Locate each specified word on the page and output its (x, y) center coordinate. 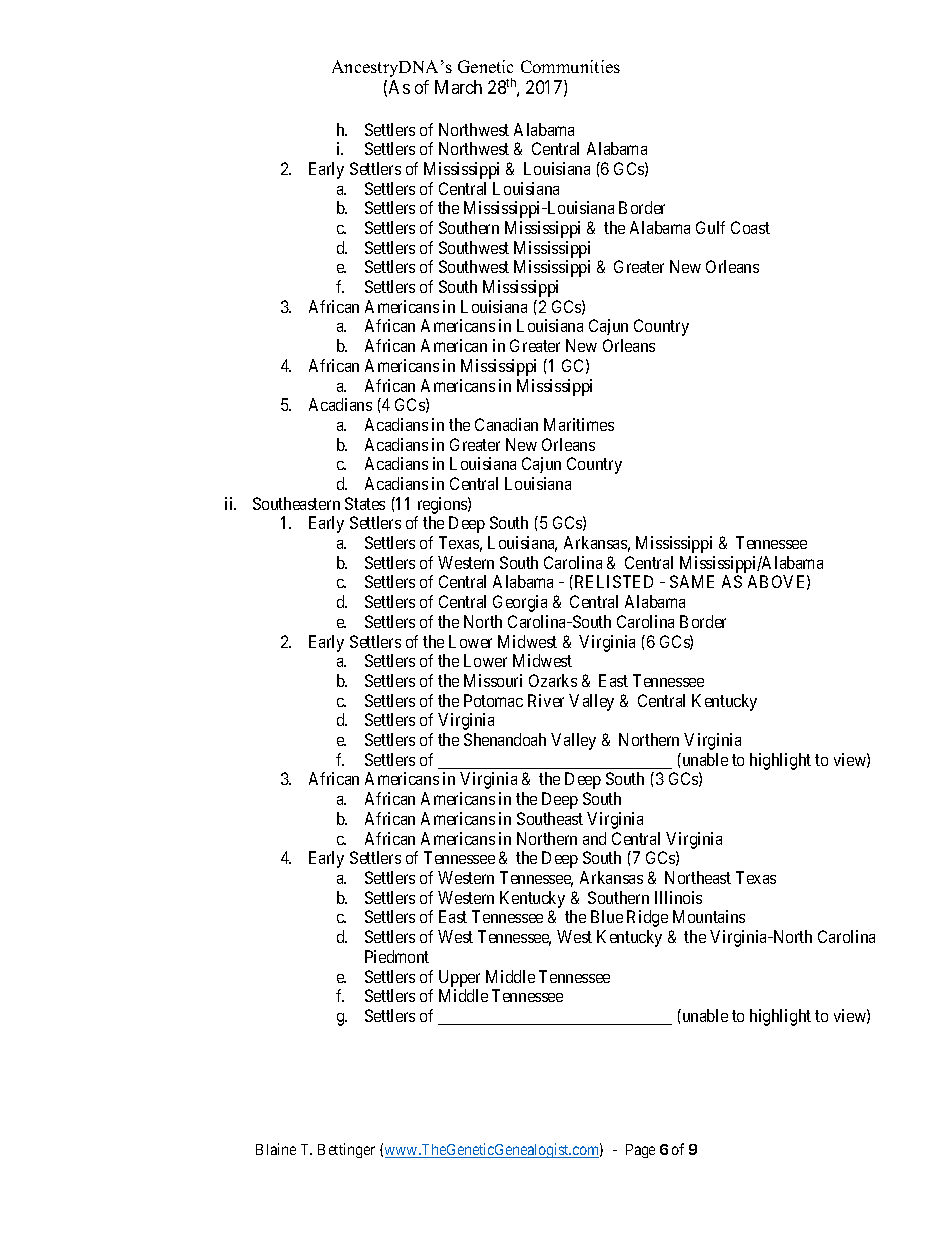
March (458, 87)
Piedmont (397, 956)
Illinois (678, 897)
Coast (750, 227)
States (365, 503)
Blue (607, 916)
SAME (692, 581)
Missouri (493, 680)
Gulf (710, 227)
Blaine (276, 1149)
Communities (570, 66)
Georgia (520, 603)
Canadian (506, 424)
